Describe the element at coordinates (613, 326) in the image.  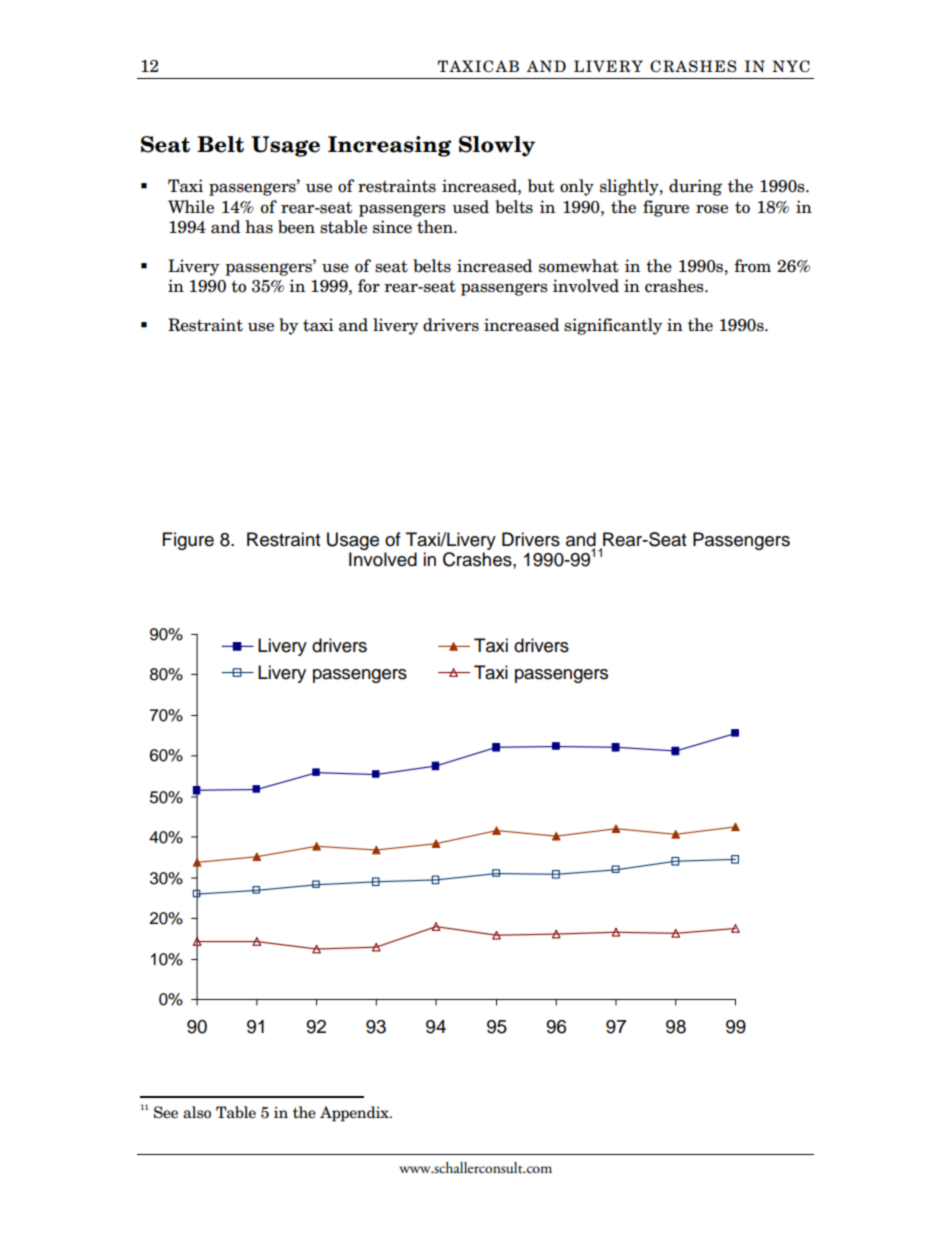
I see `significantly` at that location.
